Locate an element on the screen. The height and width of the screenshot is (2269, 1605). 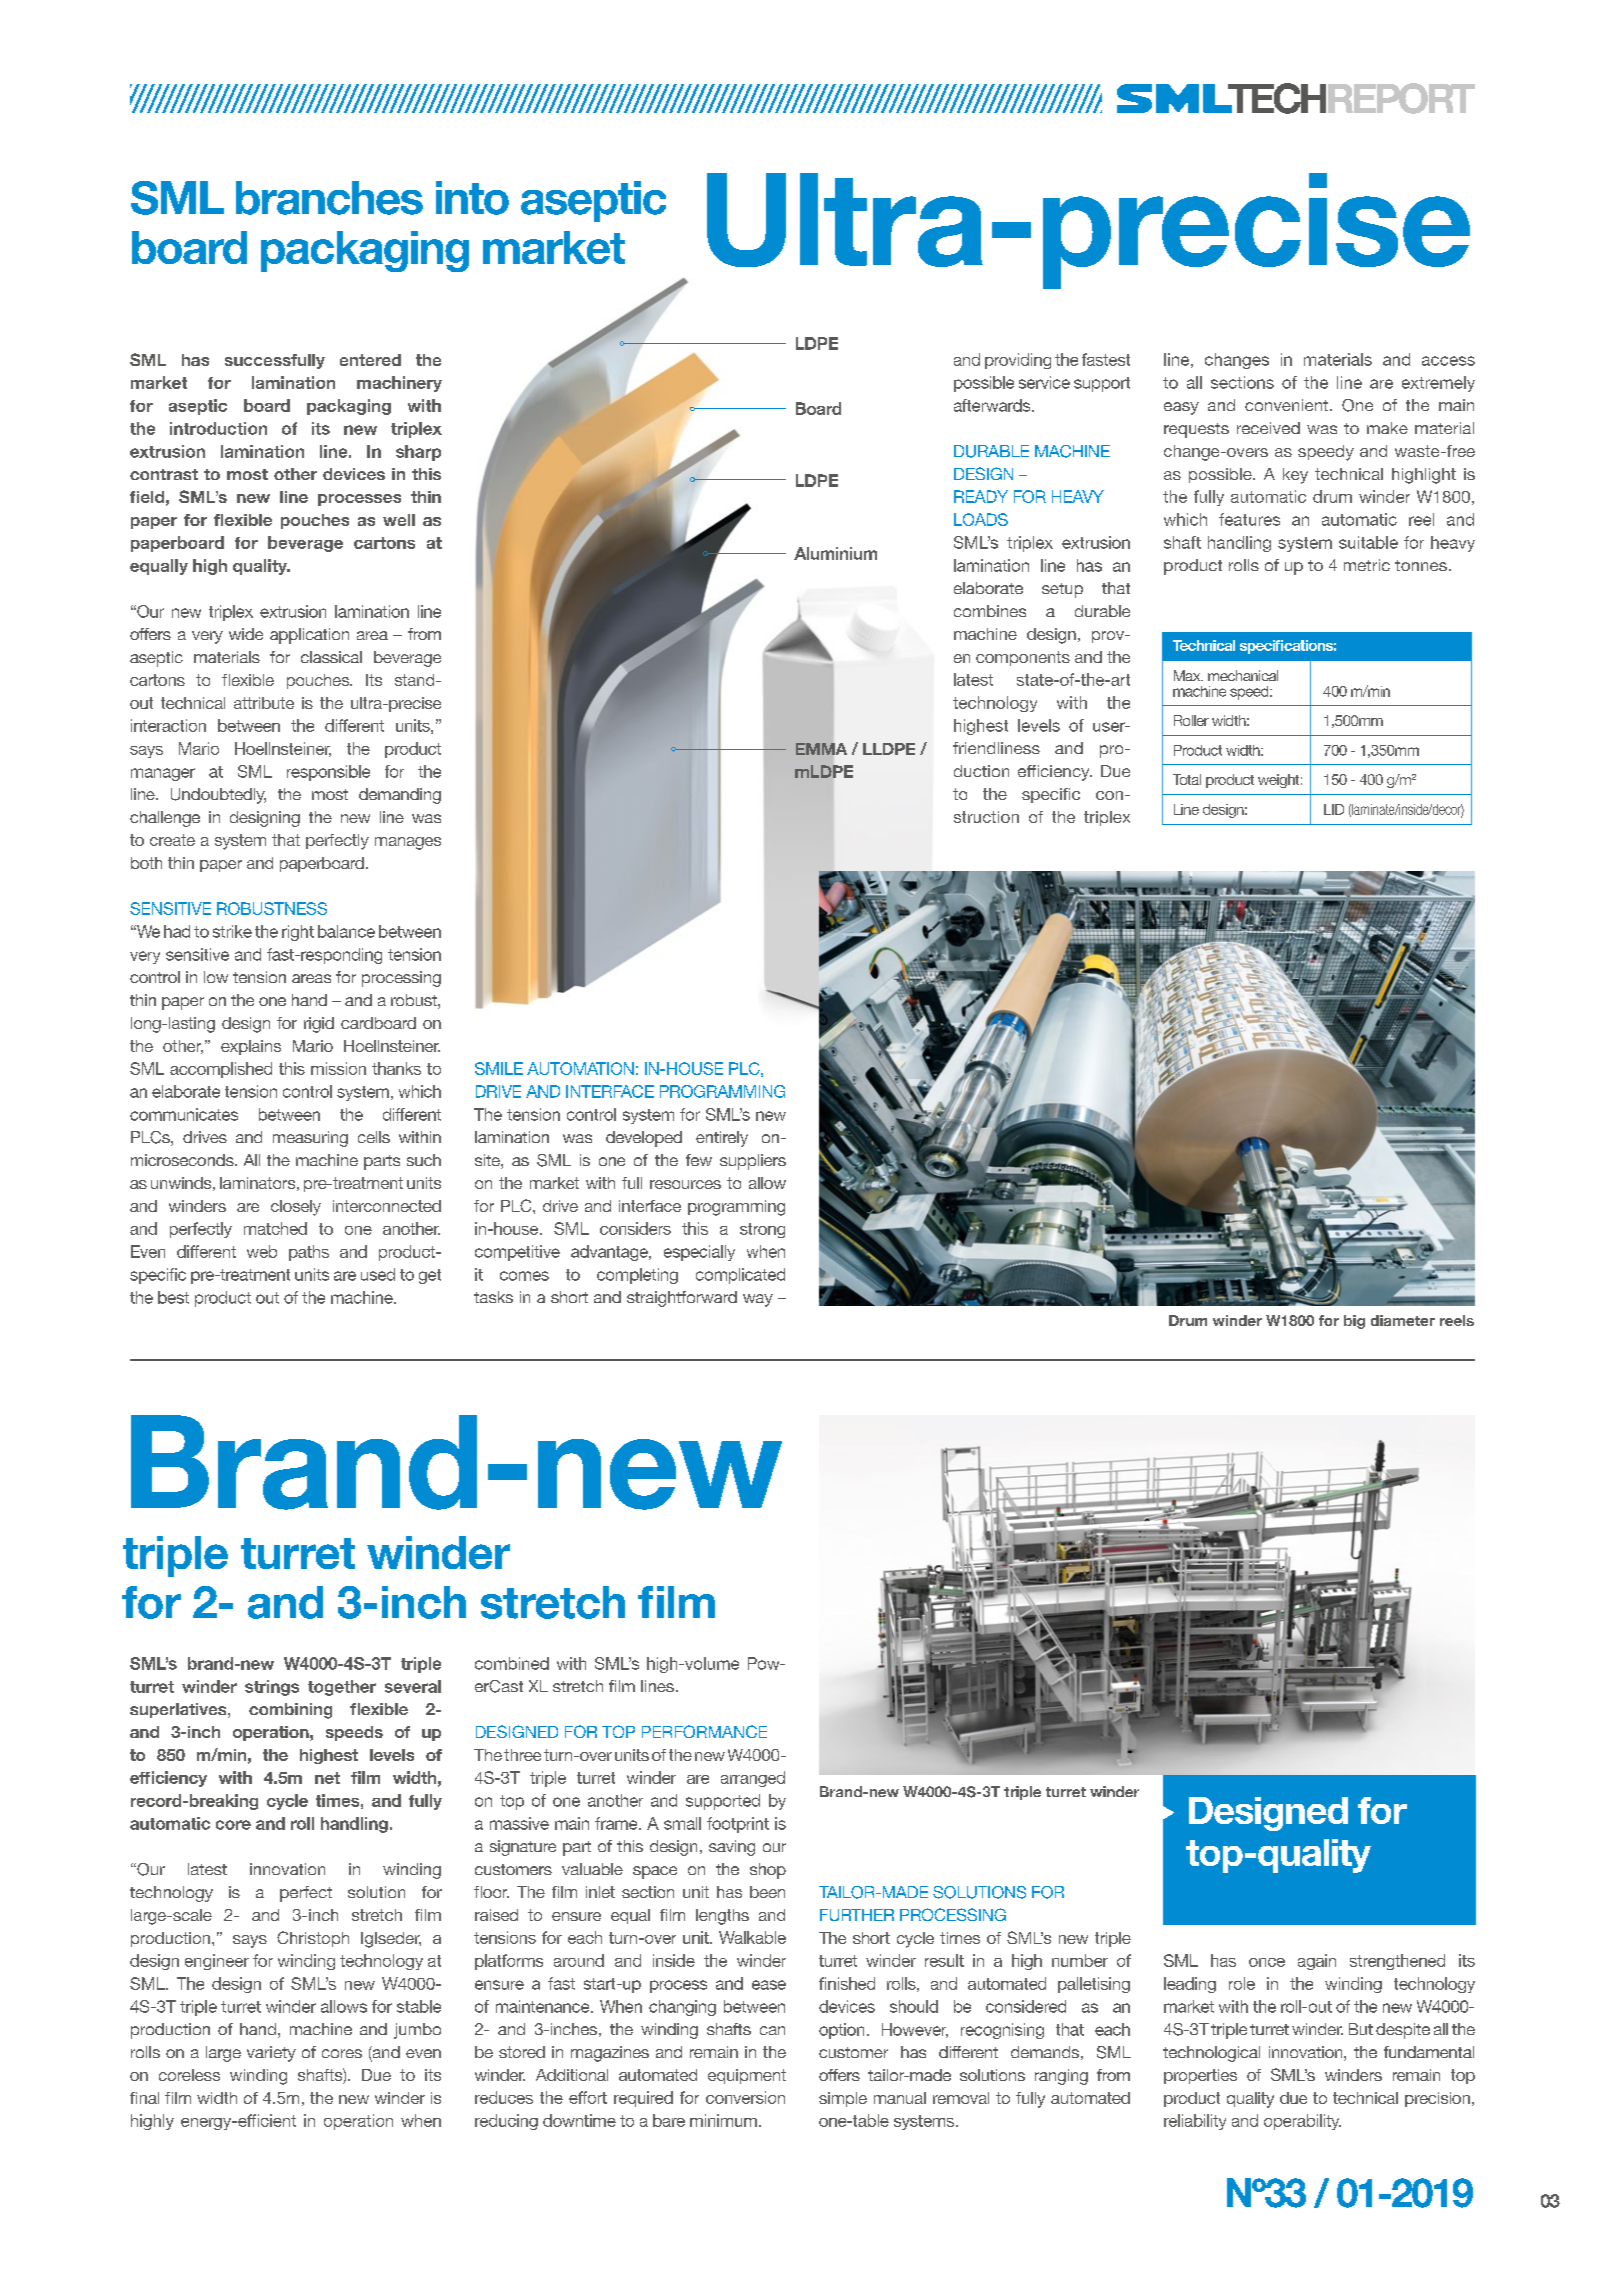
way is located at coordinates (758, 1300).
